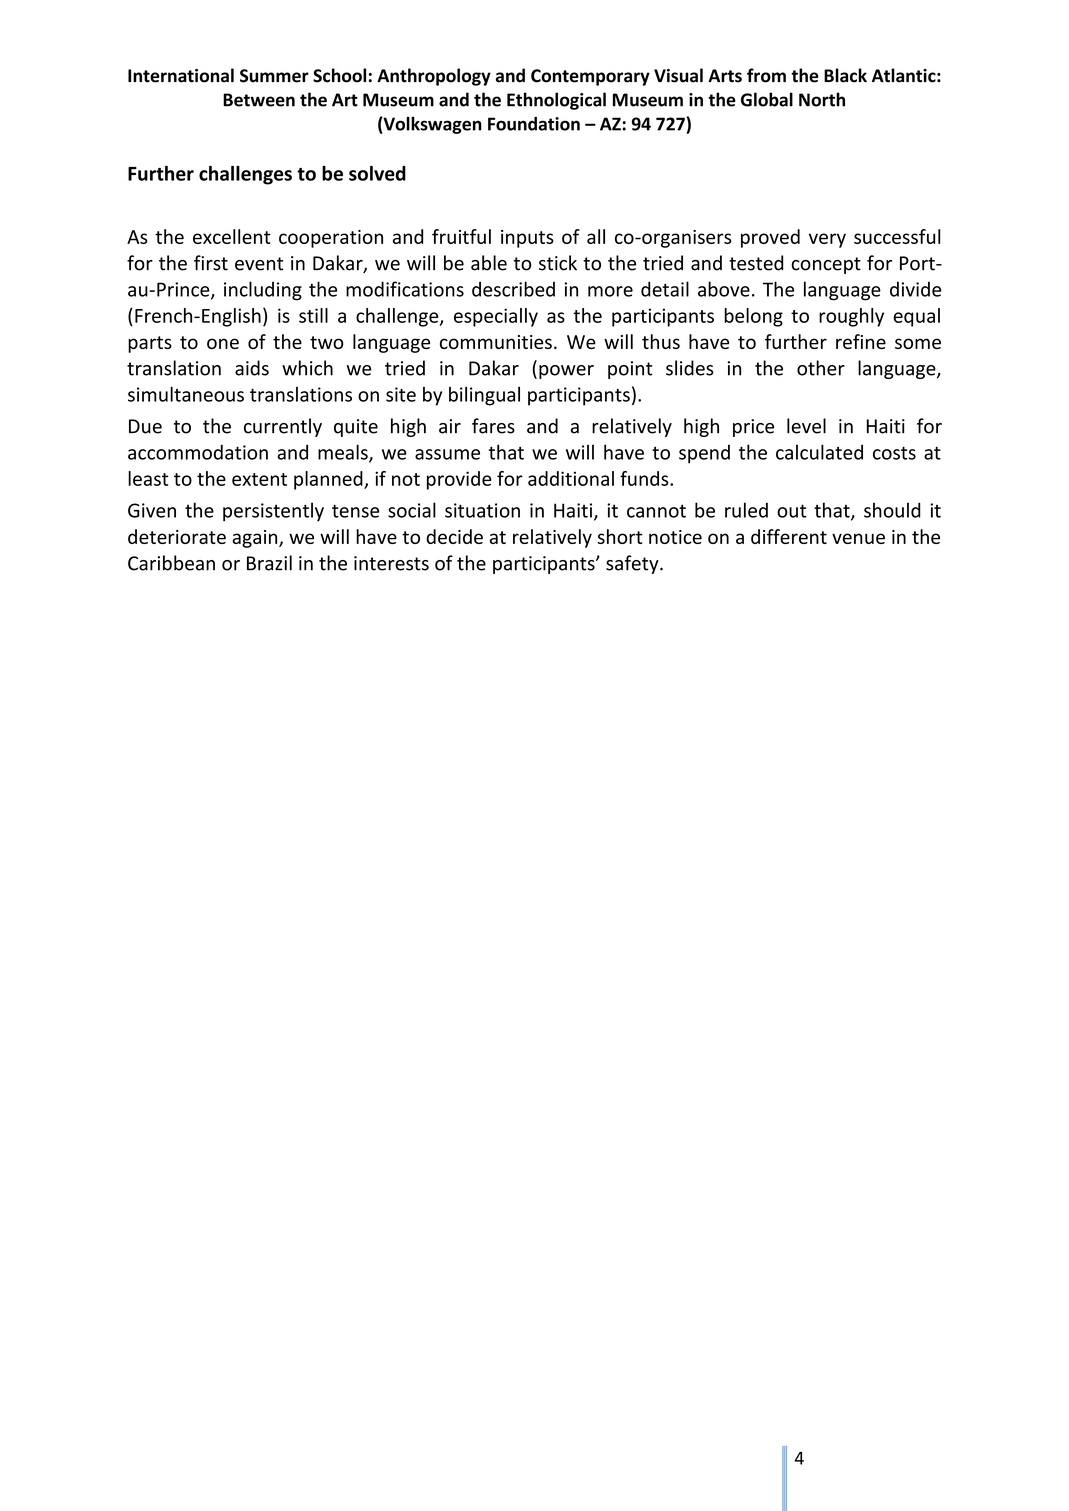  I want to click on decide, so click(454, 536).
